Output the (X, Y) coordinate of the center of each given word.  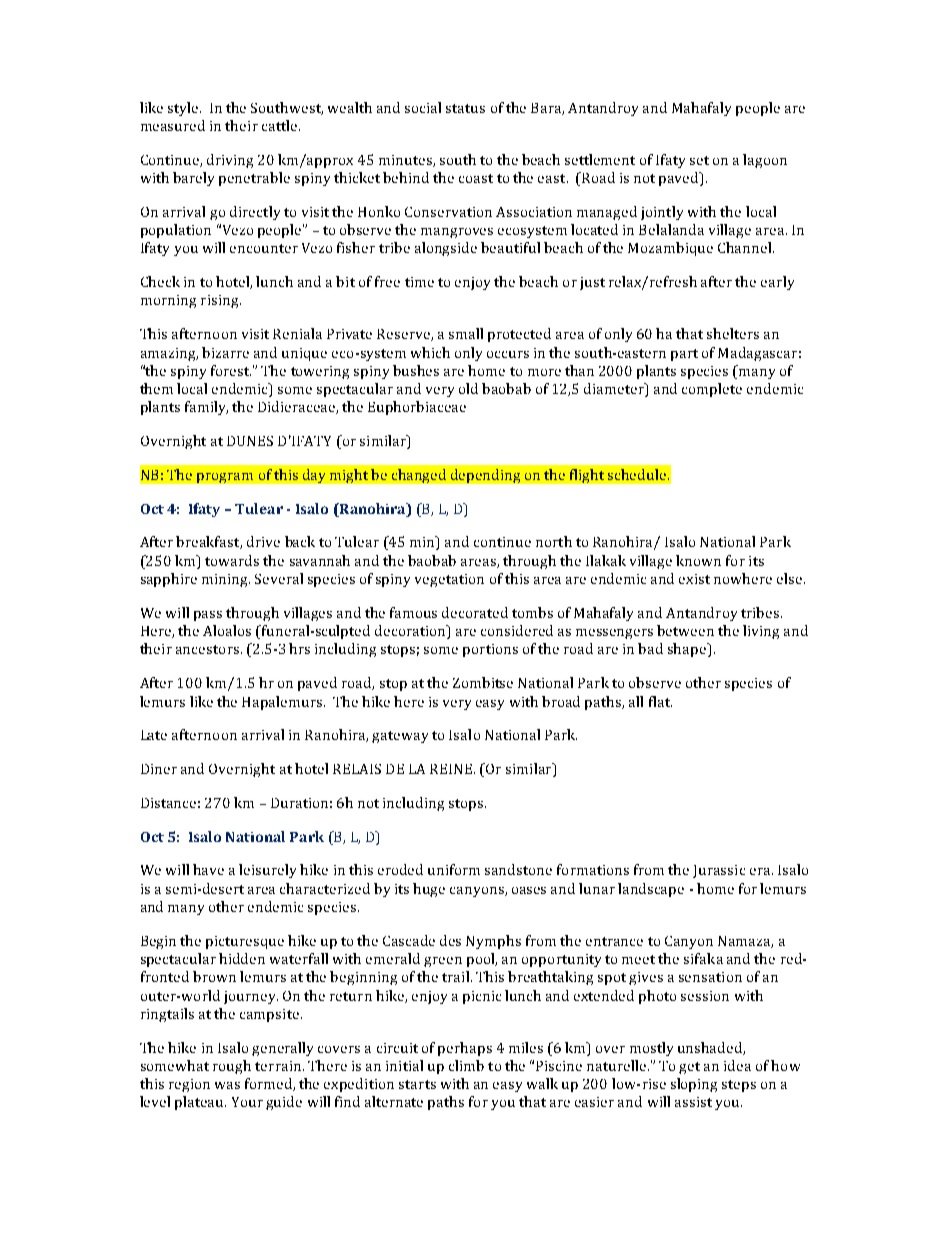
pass (208, 616)
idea (737, 1065)
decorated (475, 612)
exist (694, 579)
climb (466, 1065)
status (465, 108)
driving (230, 161)
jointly (662, 213)
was (227, 1085)
